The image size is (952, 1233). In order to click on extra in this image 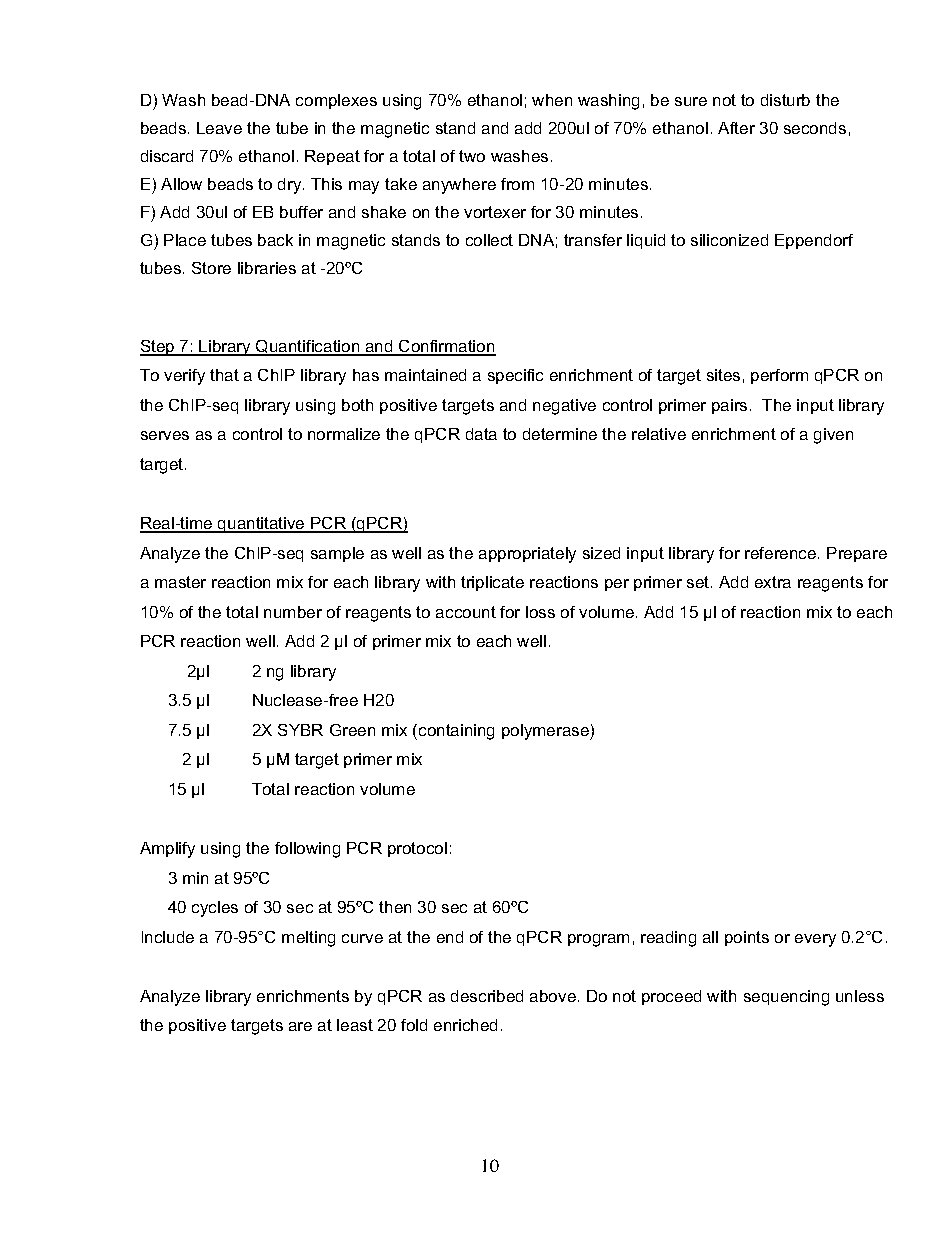, I will do `click(773, 582)`.
